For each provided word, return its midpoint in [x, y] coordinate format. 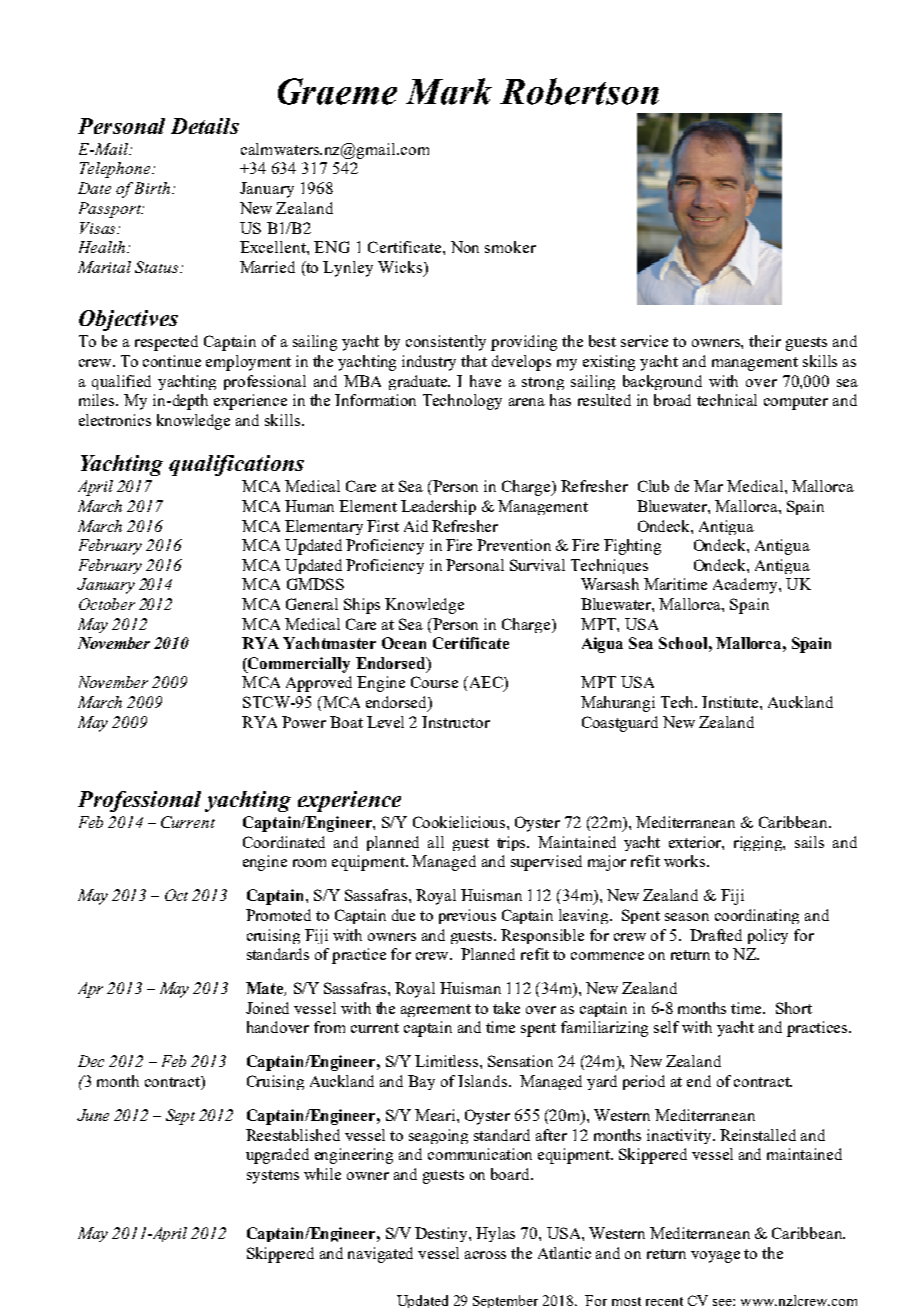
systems [273, 1177]
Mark [449, 91]
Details [205, 126]
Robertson [579, 91]
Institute [731, 702]
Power [304, 722]
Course [434, 682]
